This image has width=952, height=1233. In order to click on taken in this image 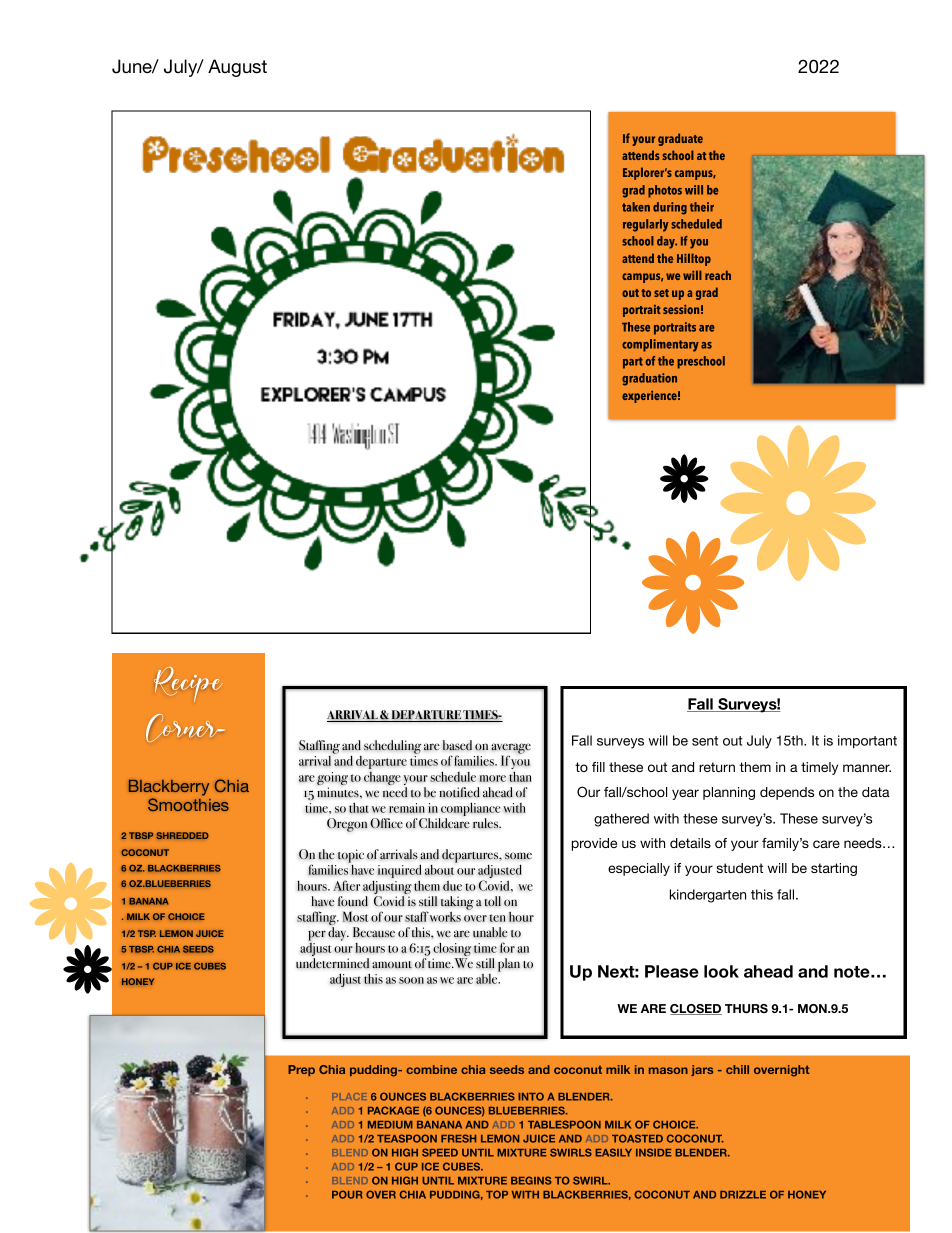, I will do `click(636, 207)`.
